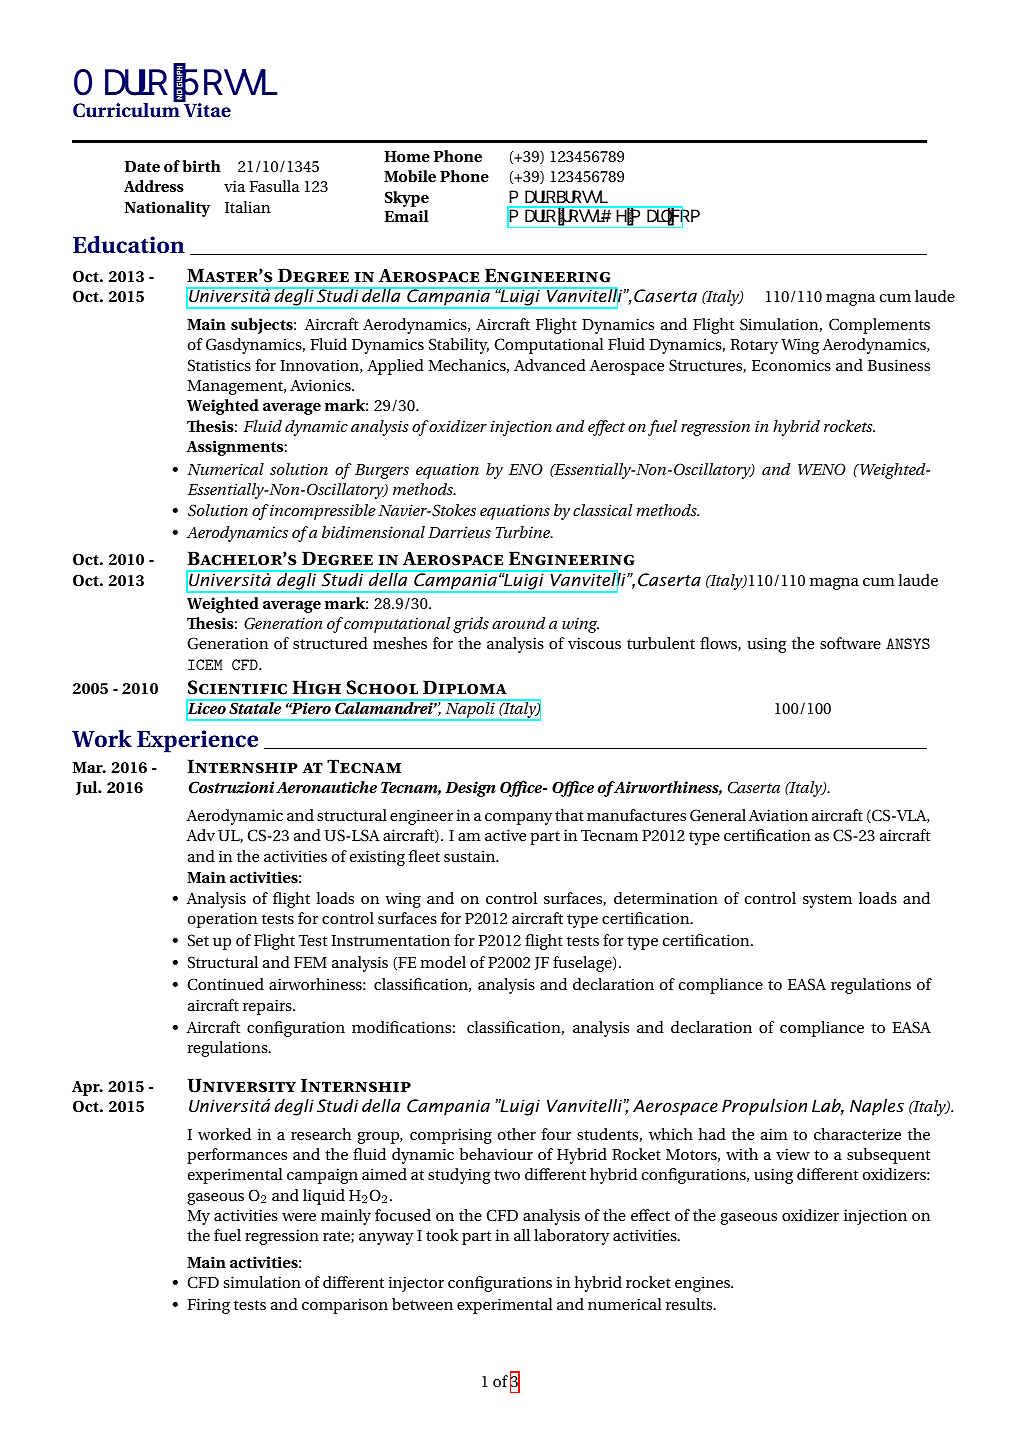  What do you see at coordinates (471, 856) in the document?
I see `sustain` at bounding box center [471, 856].
